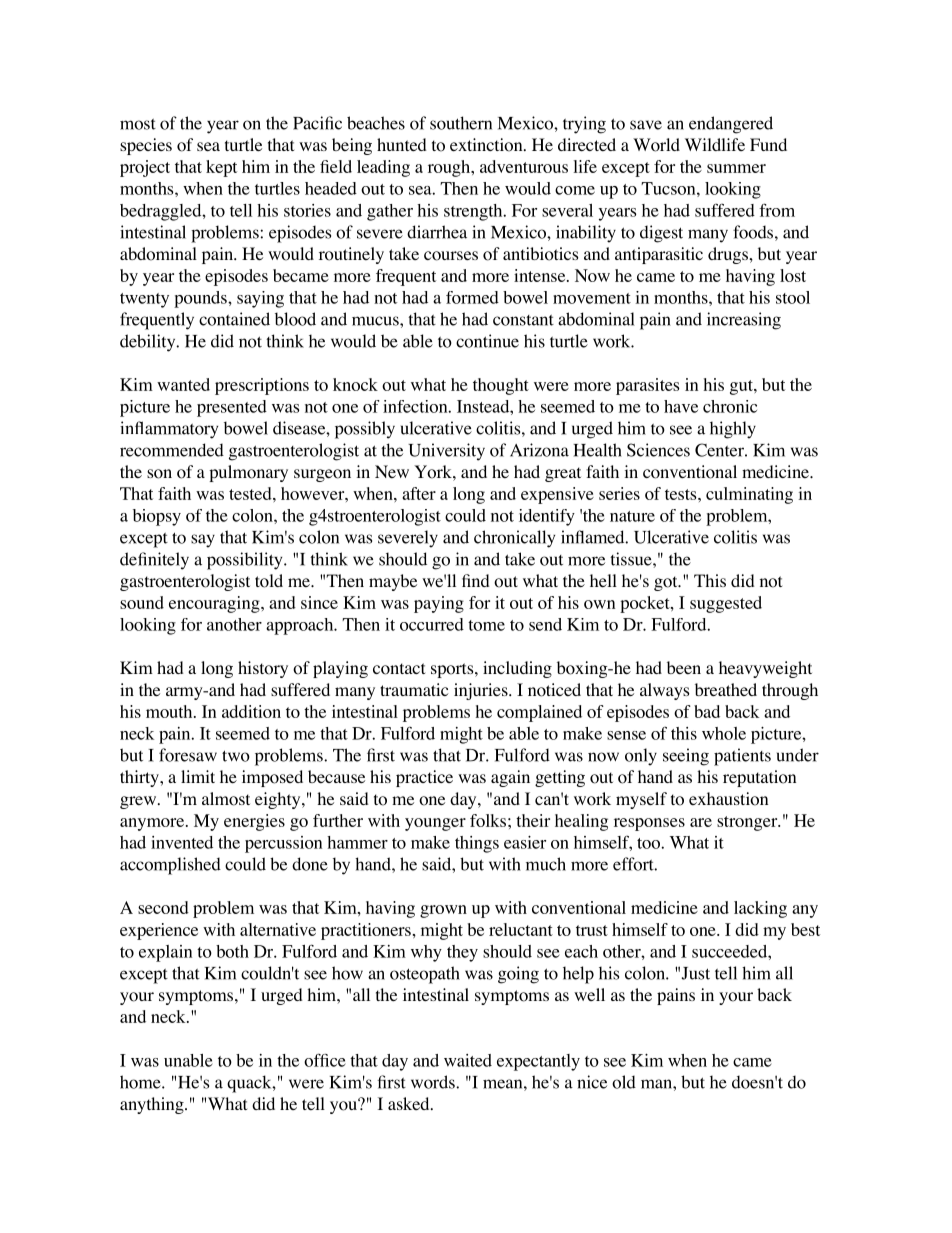 The image size is (952, 1233). I want to click on University, so click(446, 452).
